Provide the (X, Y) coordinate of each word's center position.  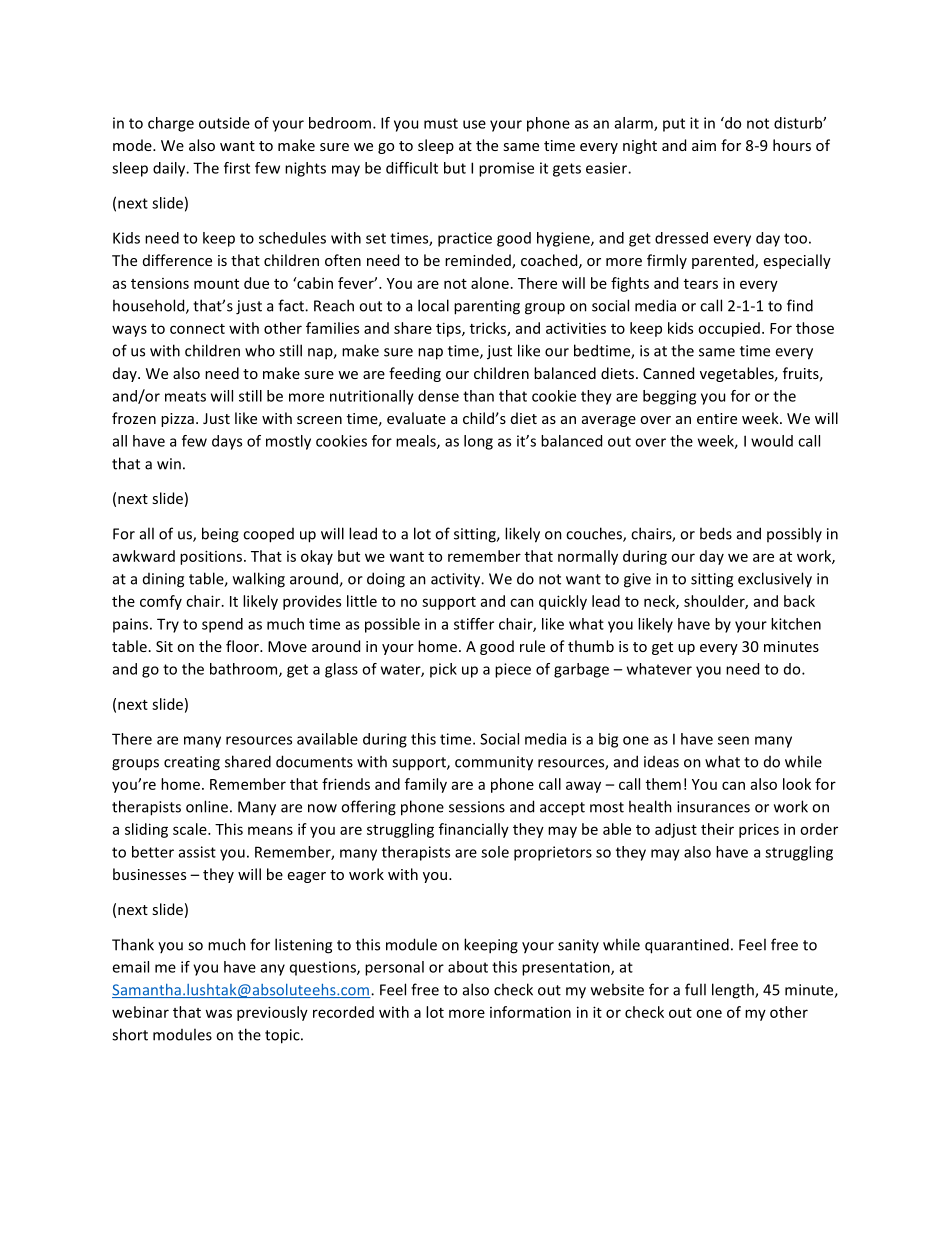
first (237, 168)
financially (474, 830)
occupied (729, 329)
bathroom (245, 670)
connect (197, 329)
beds (716, 533)
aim (704, 145)
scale (191, 829)
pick (443, 670)
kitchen (796, 624)
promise (506, 169)
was (218, 1013)
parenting (487, 307)
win (169, 464)
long (478, 442)
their (717, 829)
